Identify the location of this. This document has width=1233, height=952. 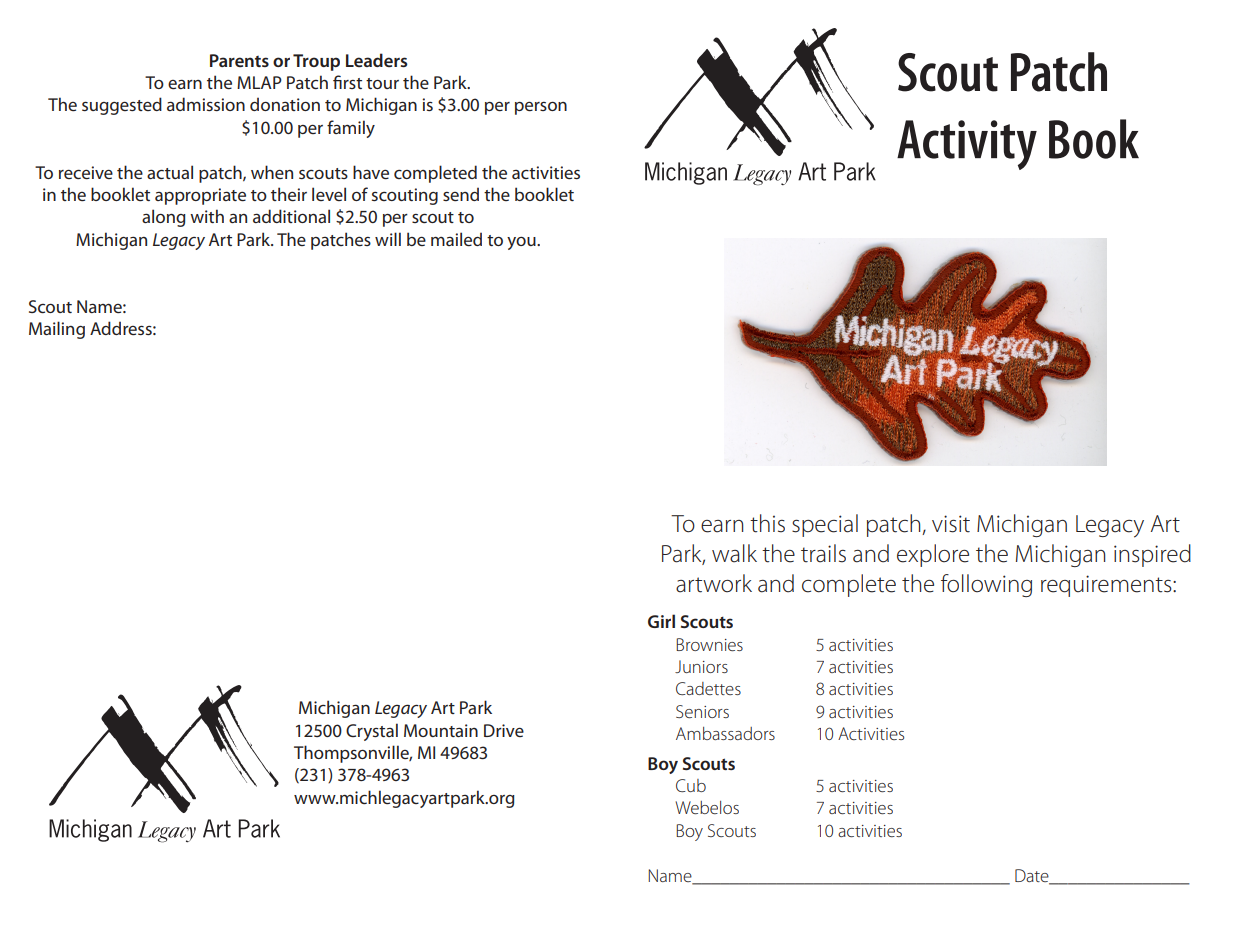
(767, 523).
